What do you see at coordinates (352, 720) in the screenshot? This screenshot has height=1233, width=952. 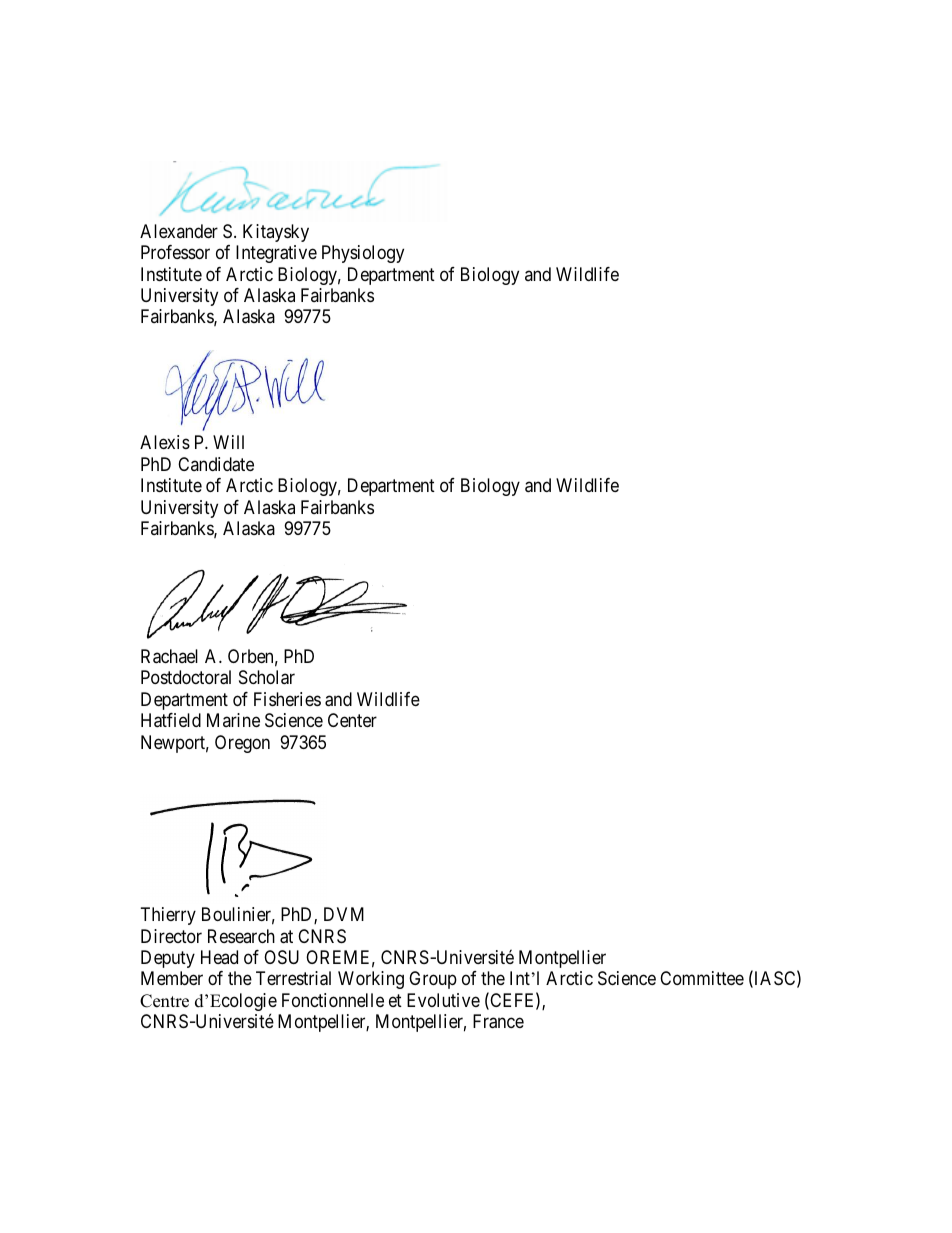 I see `Center` at bounding box center [352, 720].
